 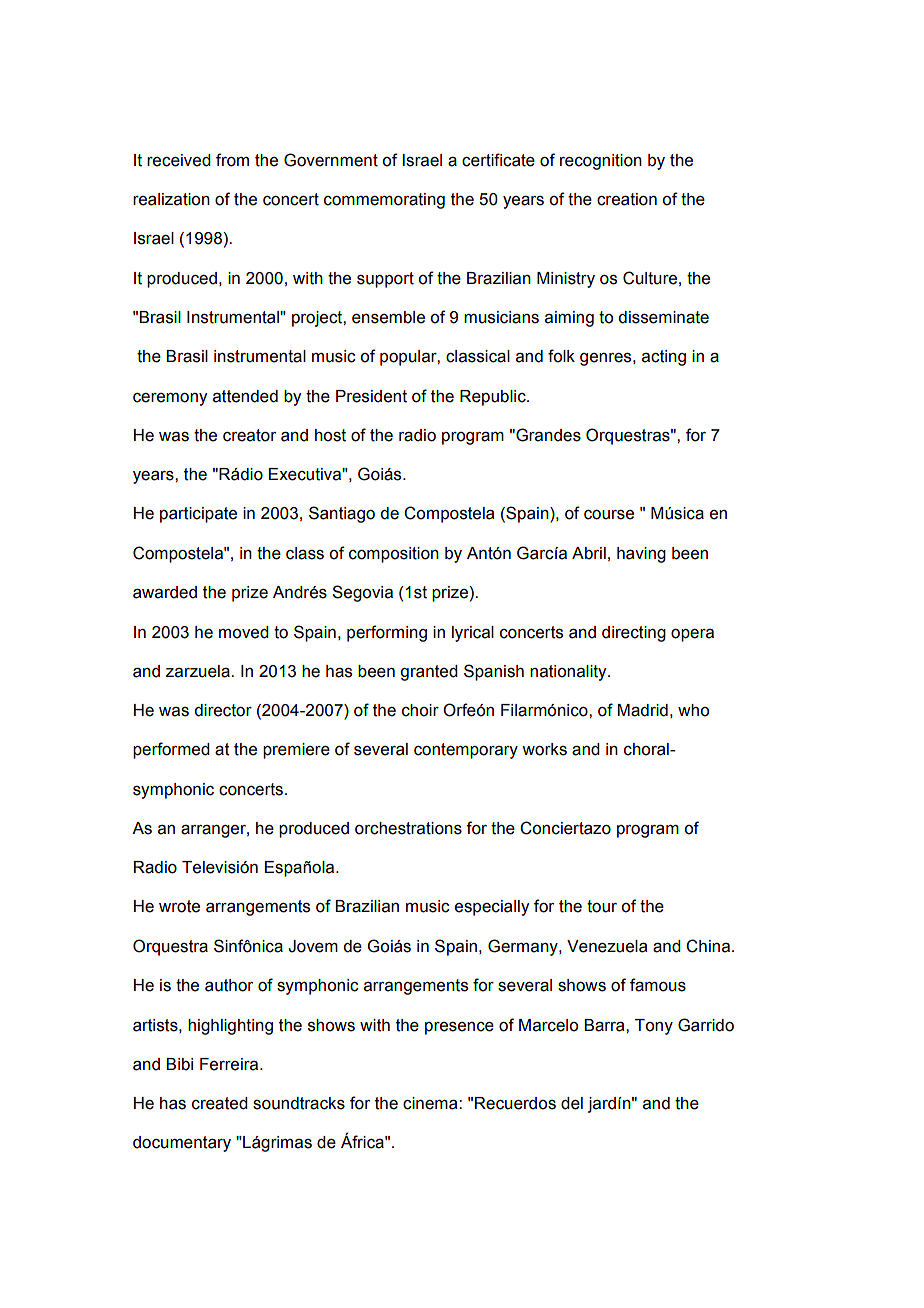 I want to click on Republic, so click(x=494, y=398).
